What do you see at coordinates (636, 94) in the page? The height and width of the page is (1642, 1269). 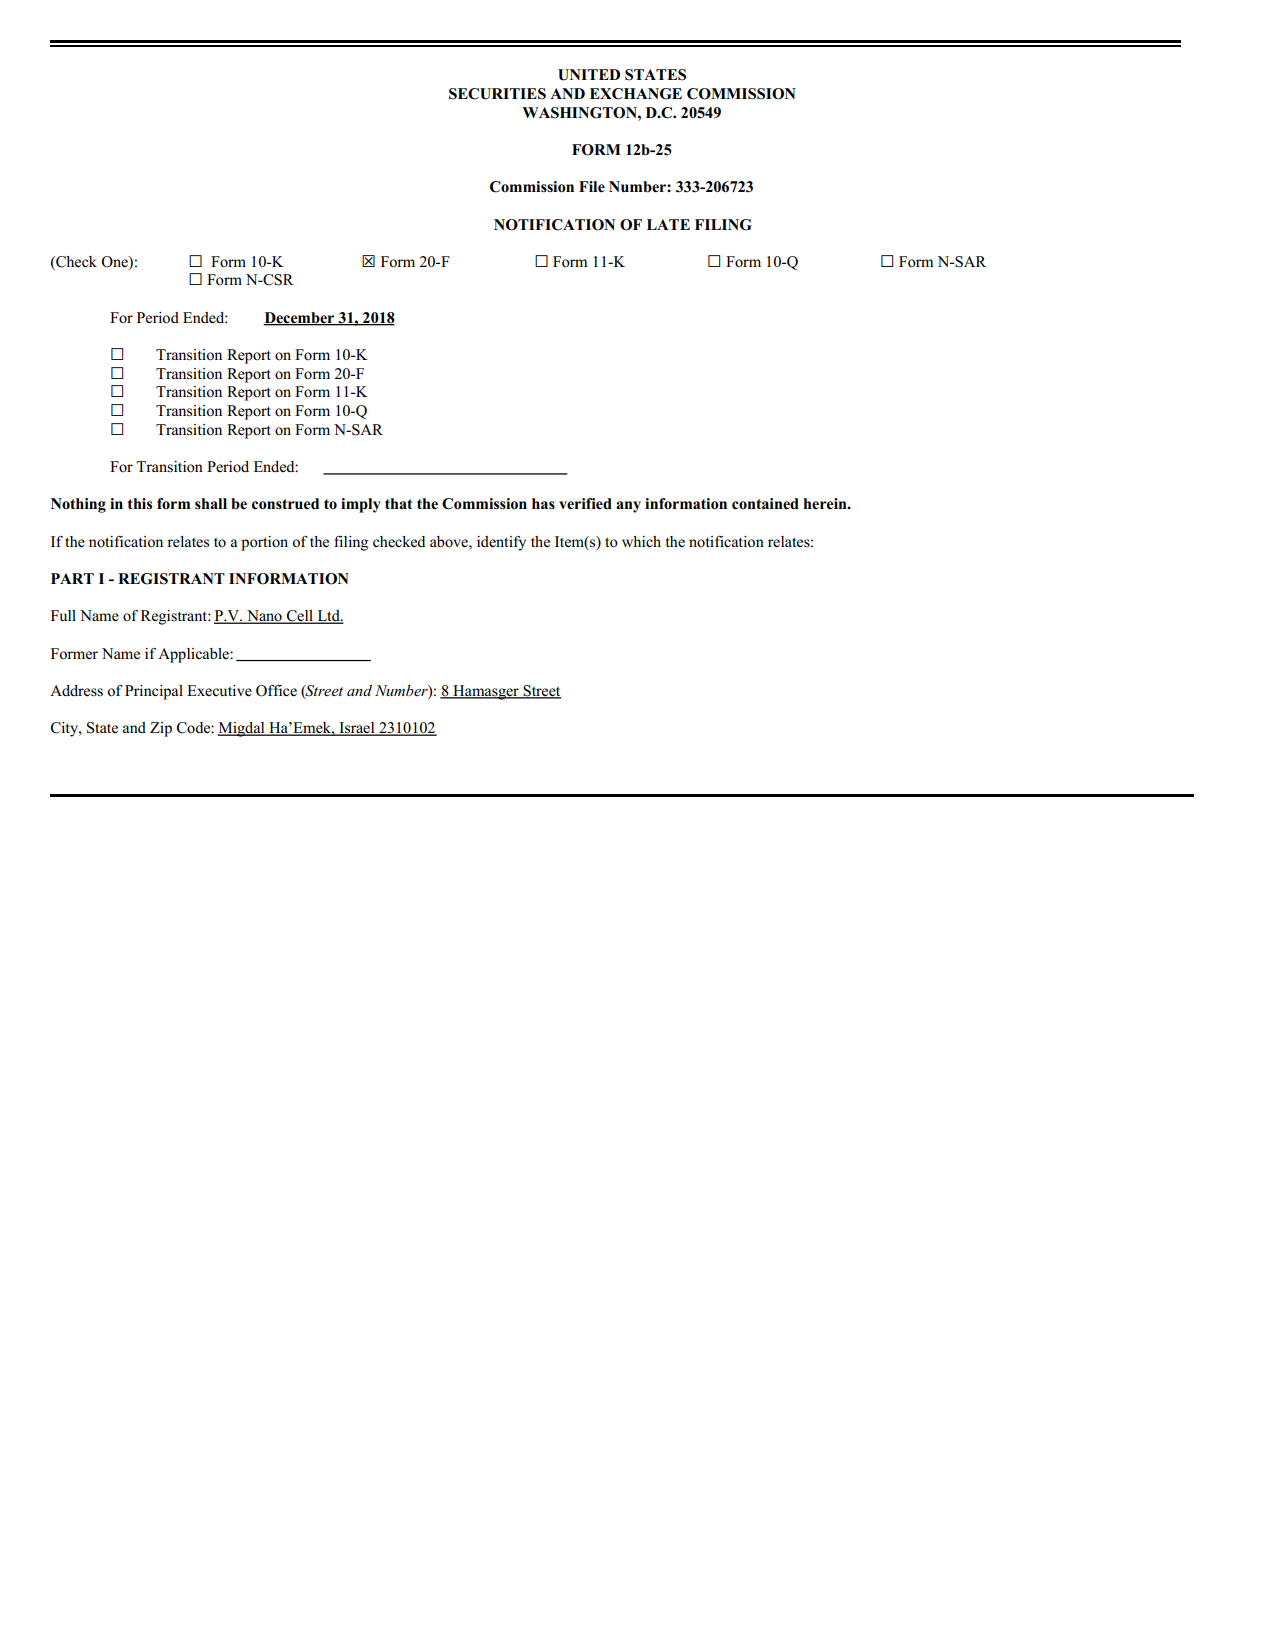 I see `EXCHANGE` at bounding box center [636, 94].
